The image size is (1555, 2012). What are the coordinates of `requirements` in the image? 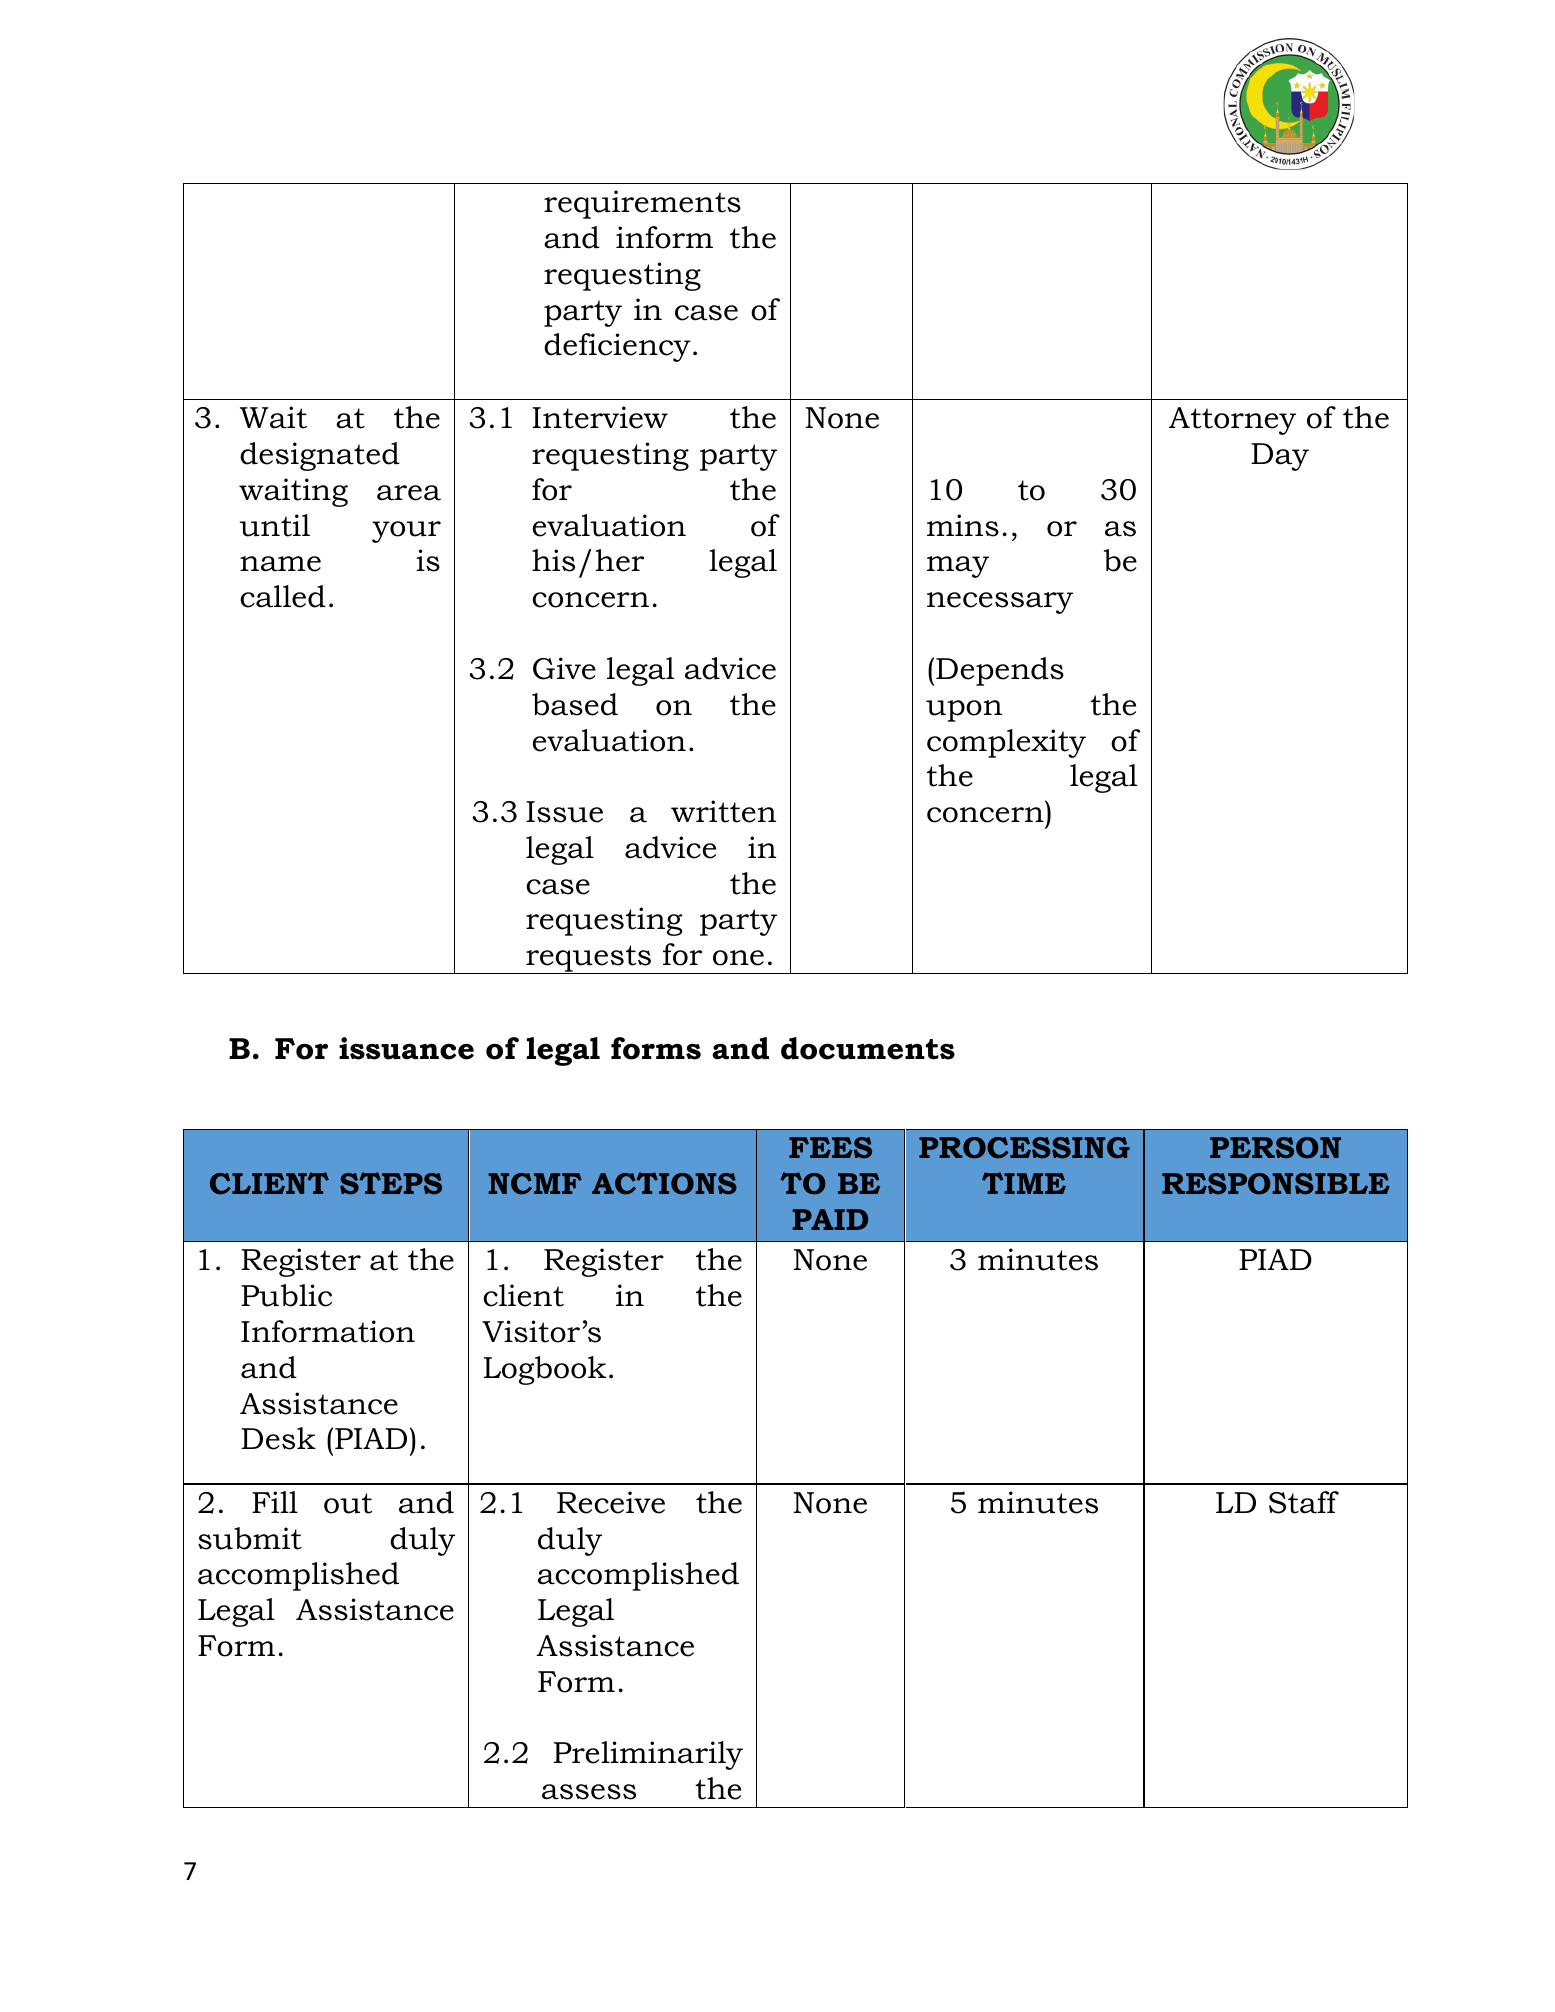 It's located at (642, 204).
